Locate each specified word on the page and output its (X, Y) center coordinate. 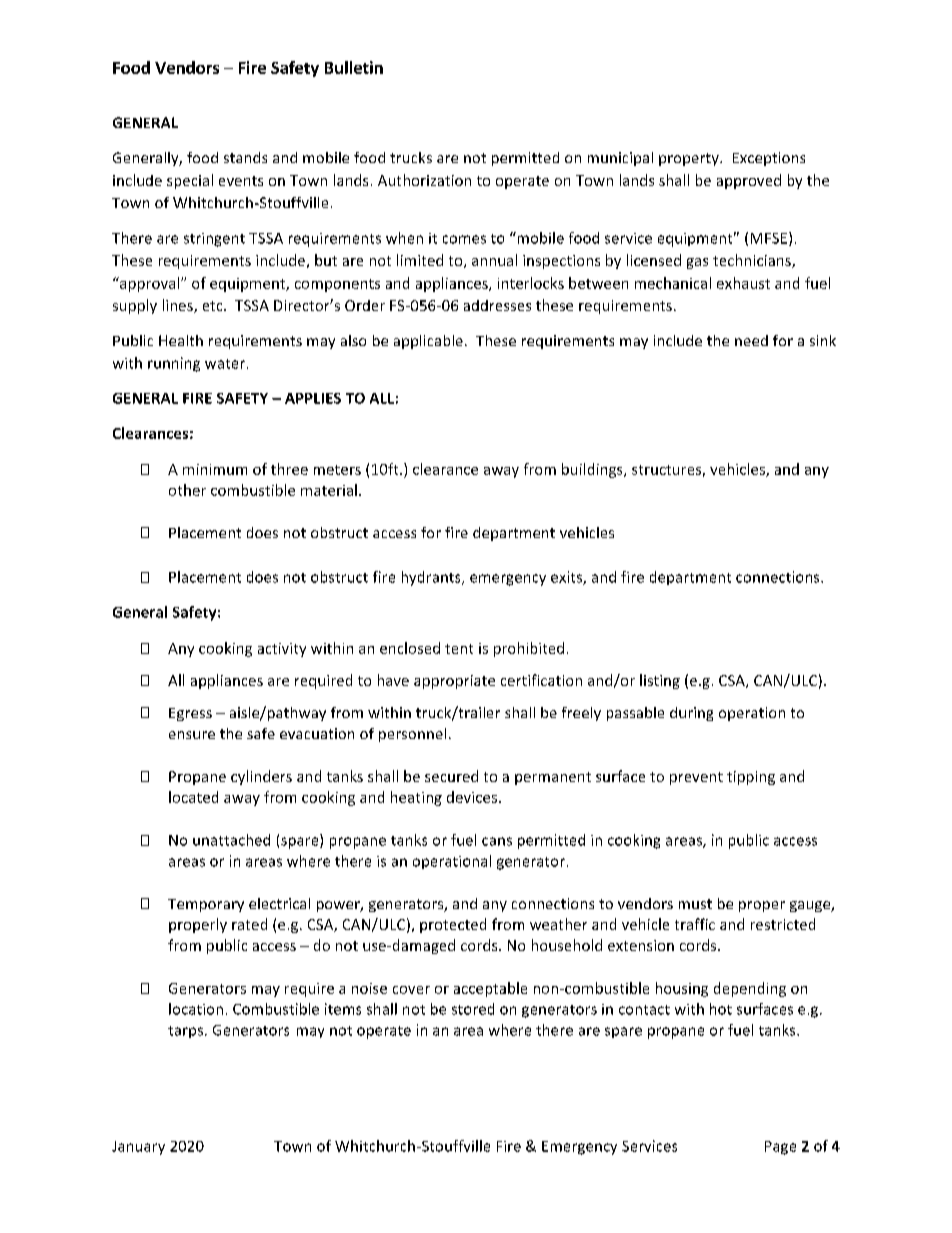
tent (459, 649)
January (138, 1148)
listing (660, 681)
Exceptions (769, 159)
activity (282, 650)
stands (245, 157)
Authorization (424, 180)
